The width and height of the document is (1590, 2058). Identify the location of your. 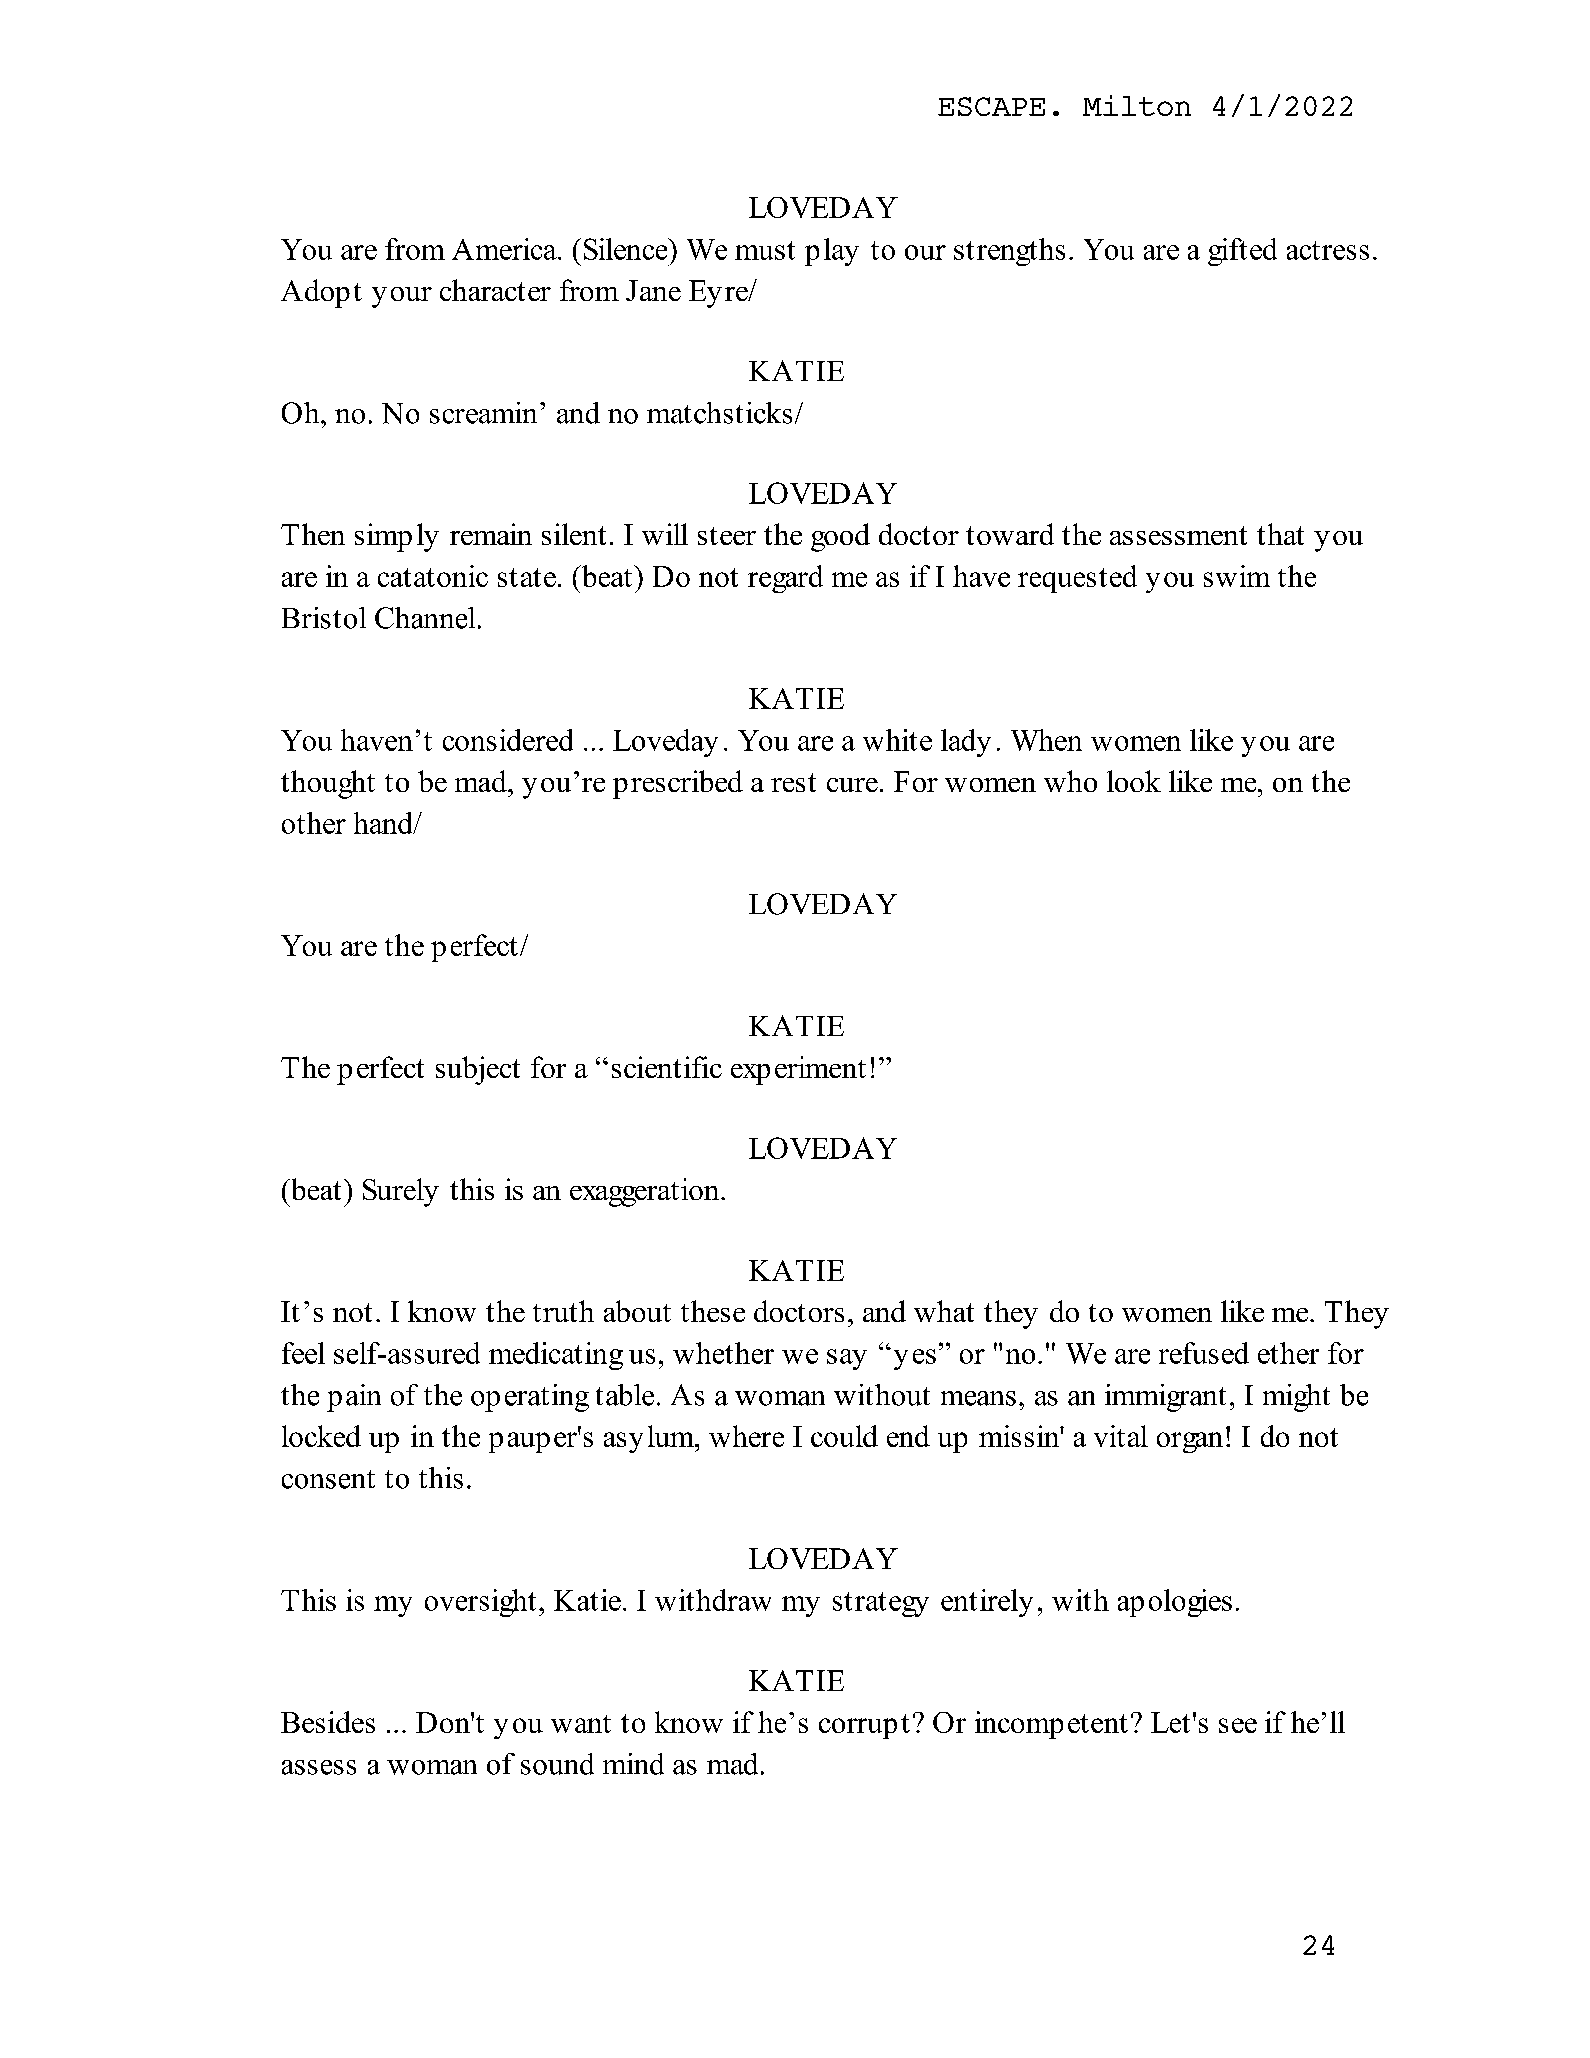
(402, 297).
